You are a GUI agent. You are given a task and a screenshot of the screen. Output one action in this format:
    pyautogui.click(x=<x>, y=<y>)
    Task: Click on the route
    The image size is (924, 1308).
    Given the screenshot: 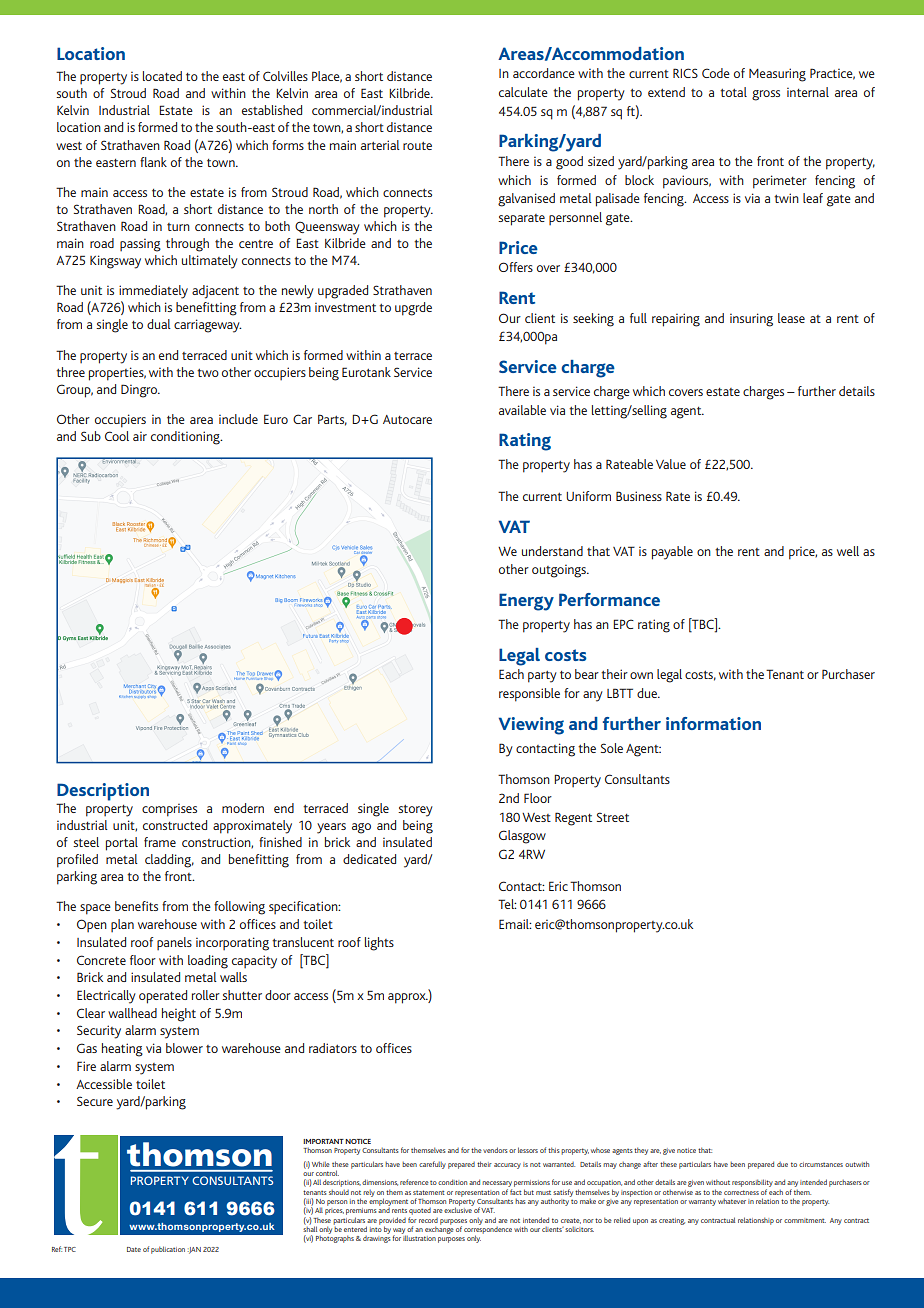 What is the action you would take?
    pyautogui.click(x=417, y=146)
